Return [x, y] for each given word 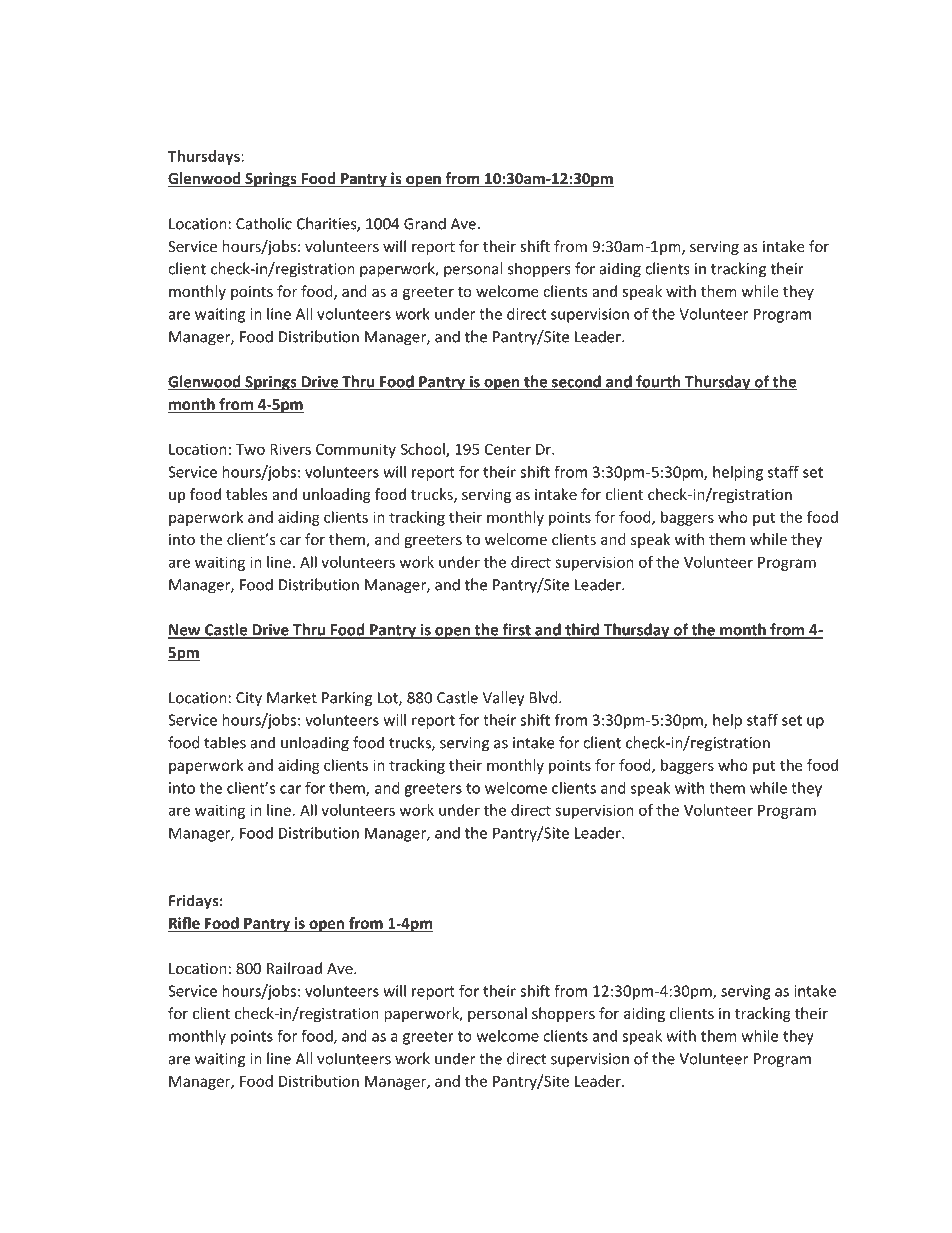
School [424, 450]
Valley [503, 699]
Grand [425, 223]
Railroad [294, 968]
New [185, 631]
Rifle [185, 924]
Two [250, 449]
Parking [347, 699]
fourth [658, 382]
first [516, 630]
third [582, 630]
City [249, 699]
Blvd [545, 697]
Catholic [264, 223]
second [576, 382]
